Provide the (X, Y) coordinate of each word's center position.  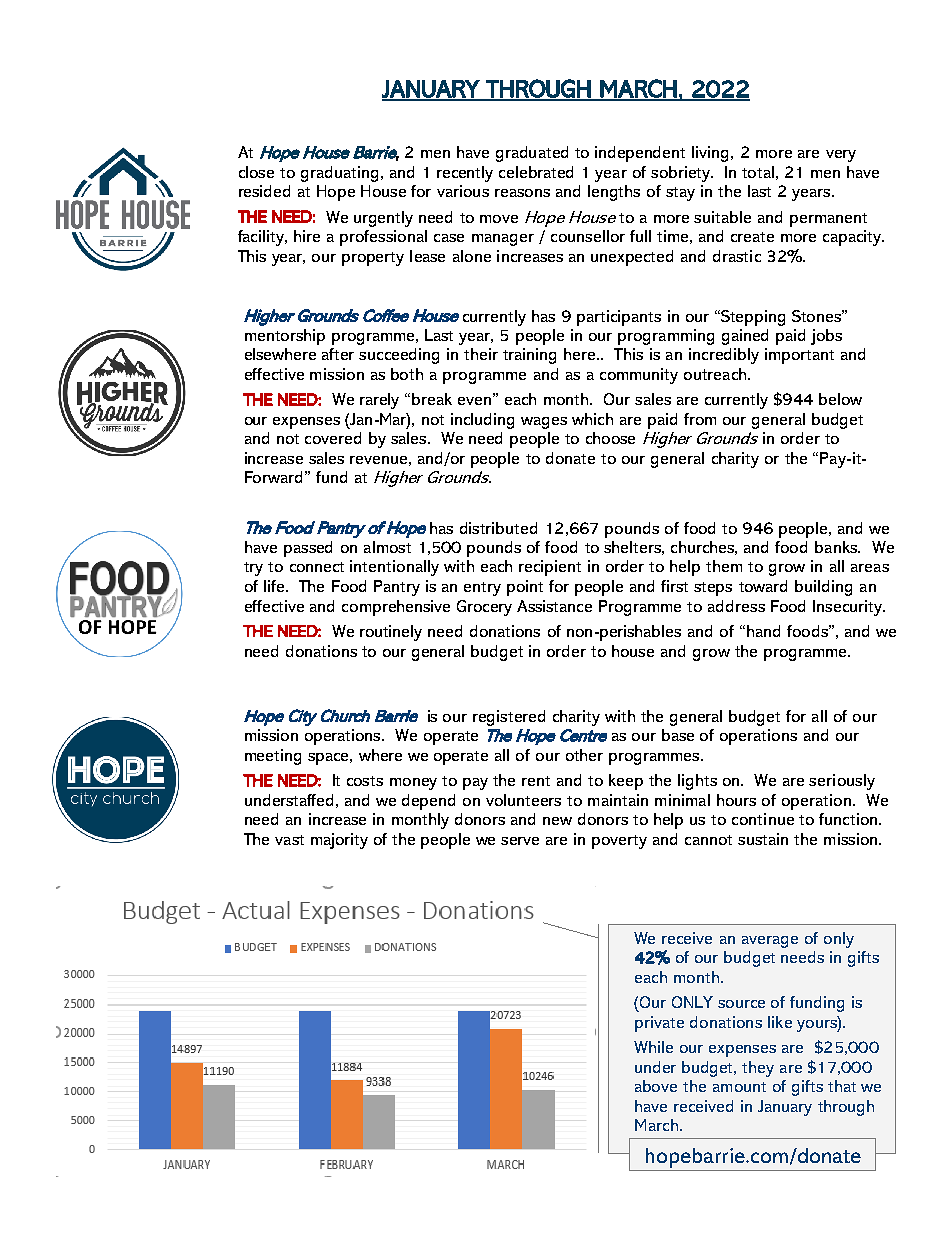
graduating (339, 174)
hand (763, 631)
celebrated (536, 172)
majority (339, 841)
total (758, 172)
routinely (391, 633)
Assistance (554, 606)
